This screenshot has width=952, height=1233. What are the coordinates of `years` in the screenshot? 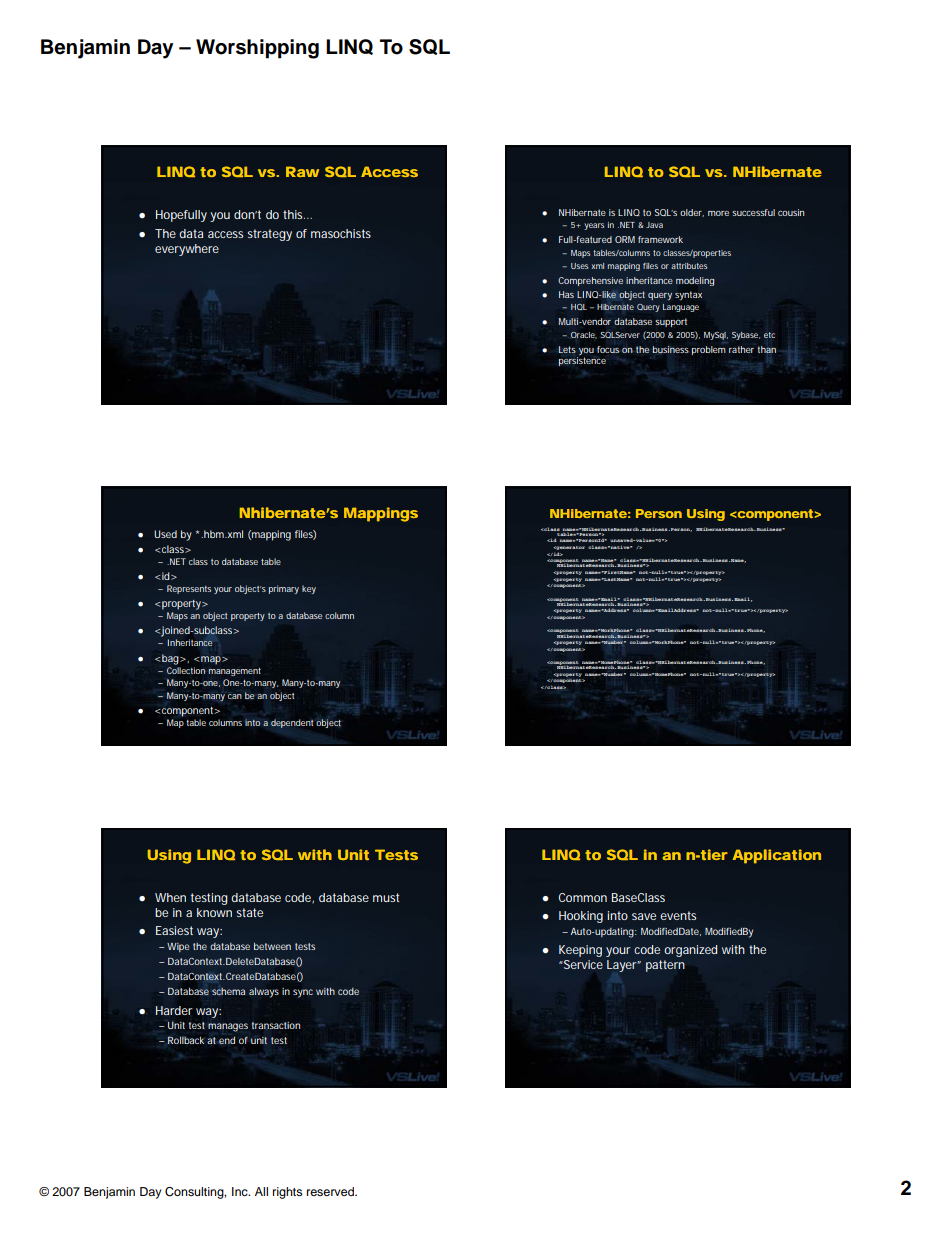 It's located at (594, 226).
